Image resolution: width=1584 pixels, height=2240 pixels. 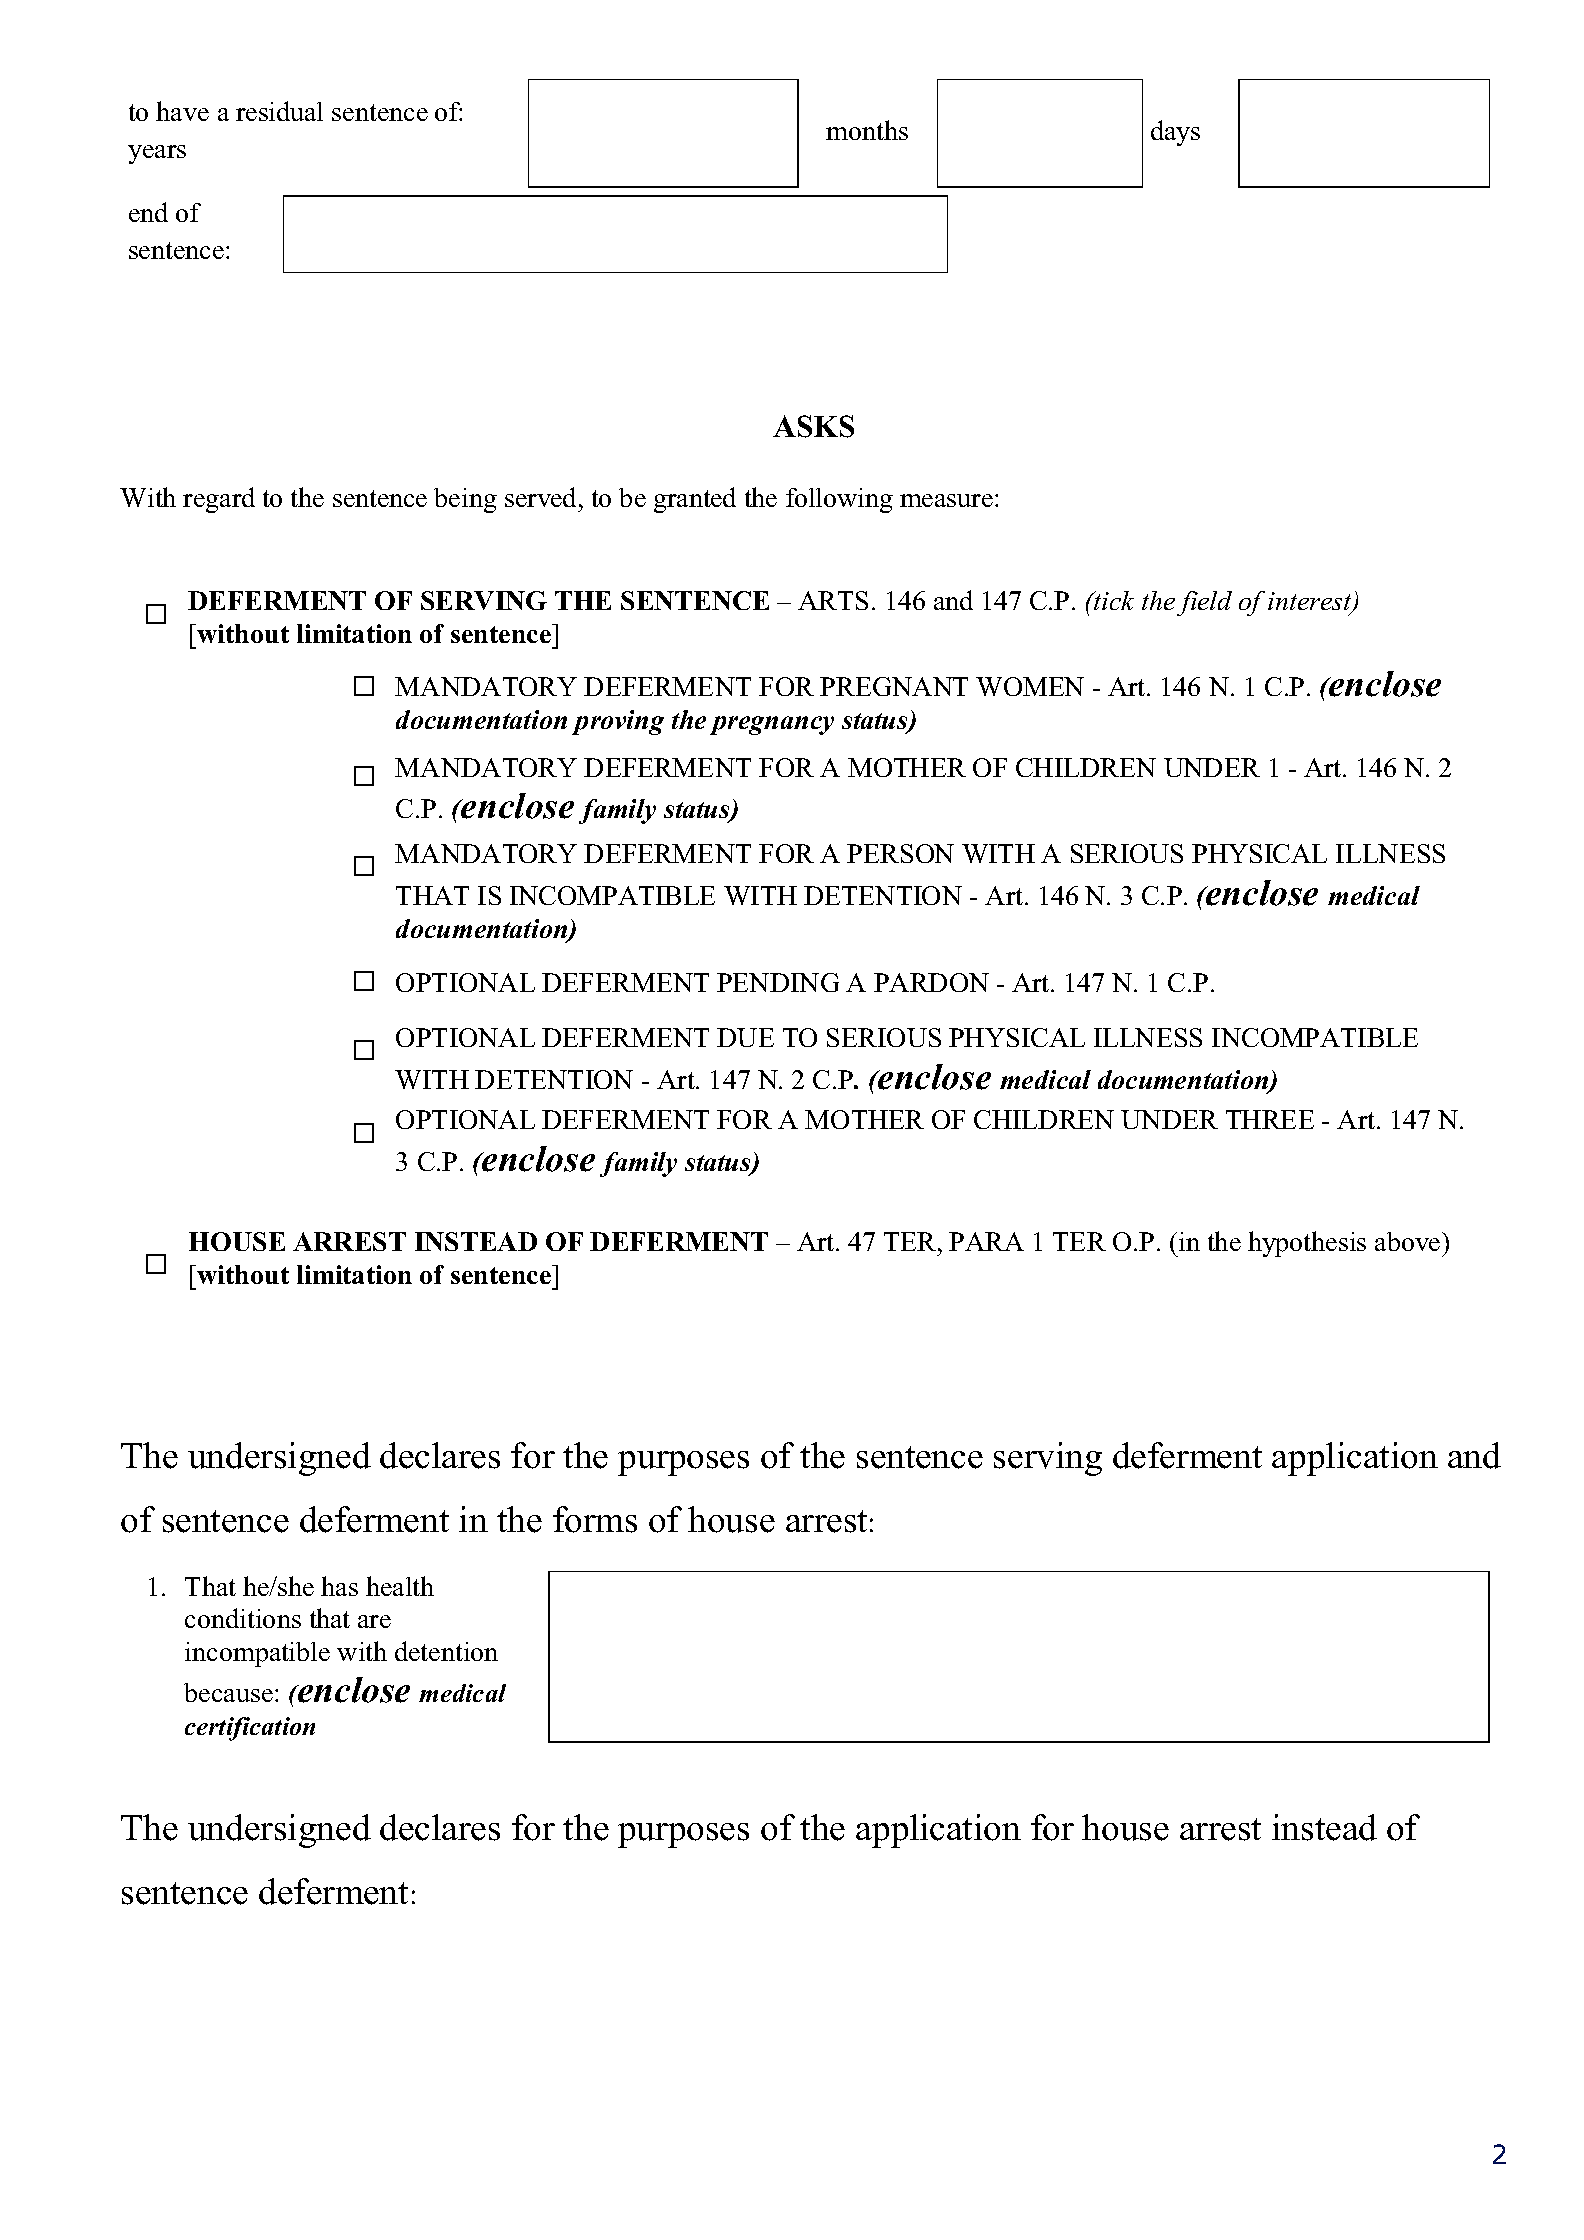 What do you see at coordinates (1307, 1244) in the image?
I see `hypothesis` at bounding box center [1307, 1244].
